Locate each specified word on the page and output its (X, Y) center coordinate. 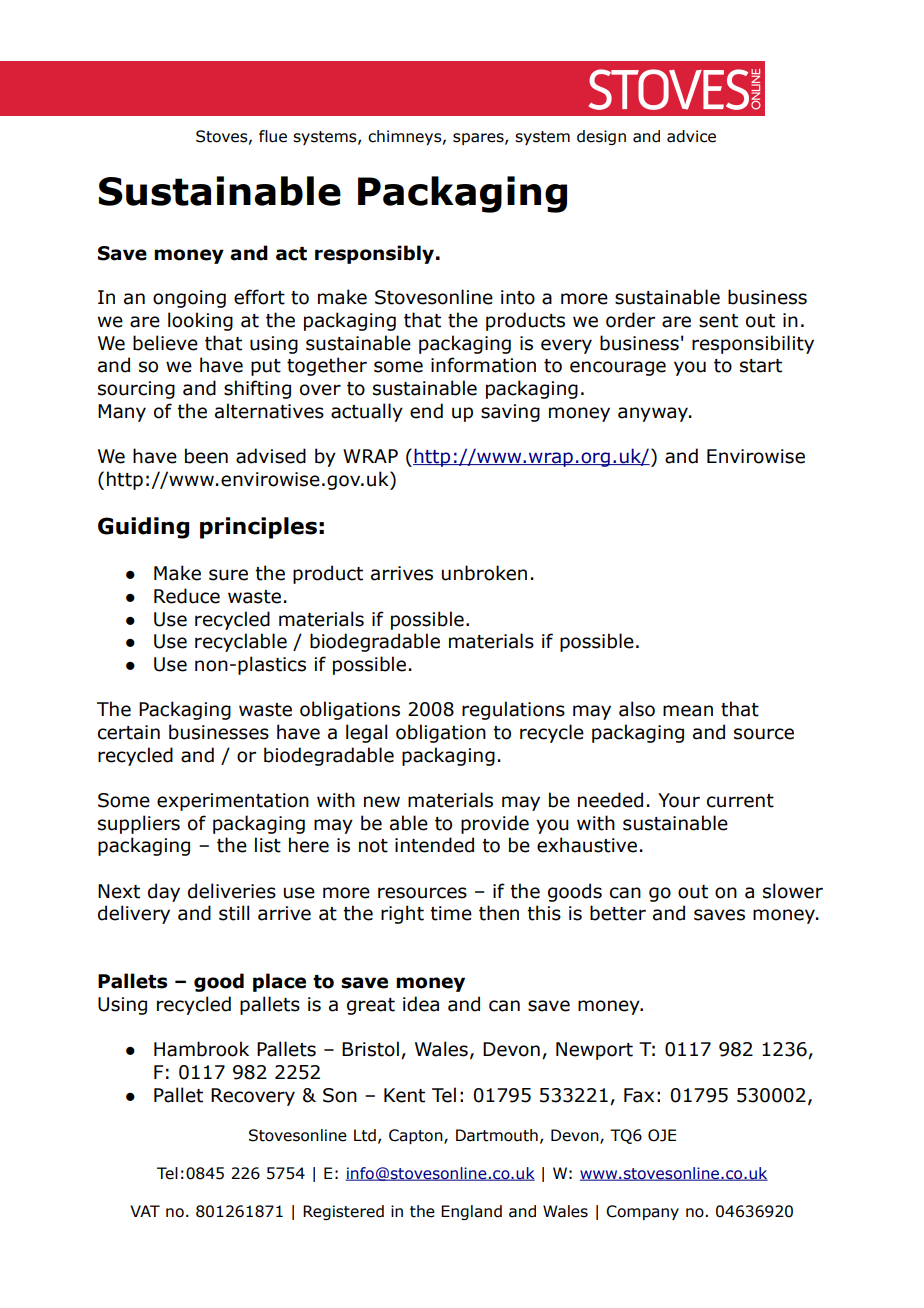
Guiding (143, 528)
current (740, 801)
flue (273, 136)
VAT (145, 1211)
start (761, 366)
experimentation (233, 802)
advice (691, 136)
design (601, 137)
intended (434, 845)
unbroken (484, 573)
